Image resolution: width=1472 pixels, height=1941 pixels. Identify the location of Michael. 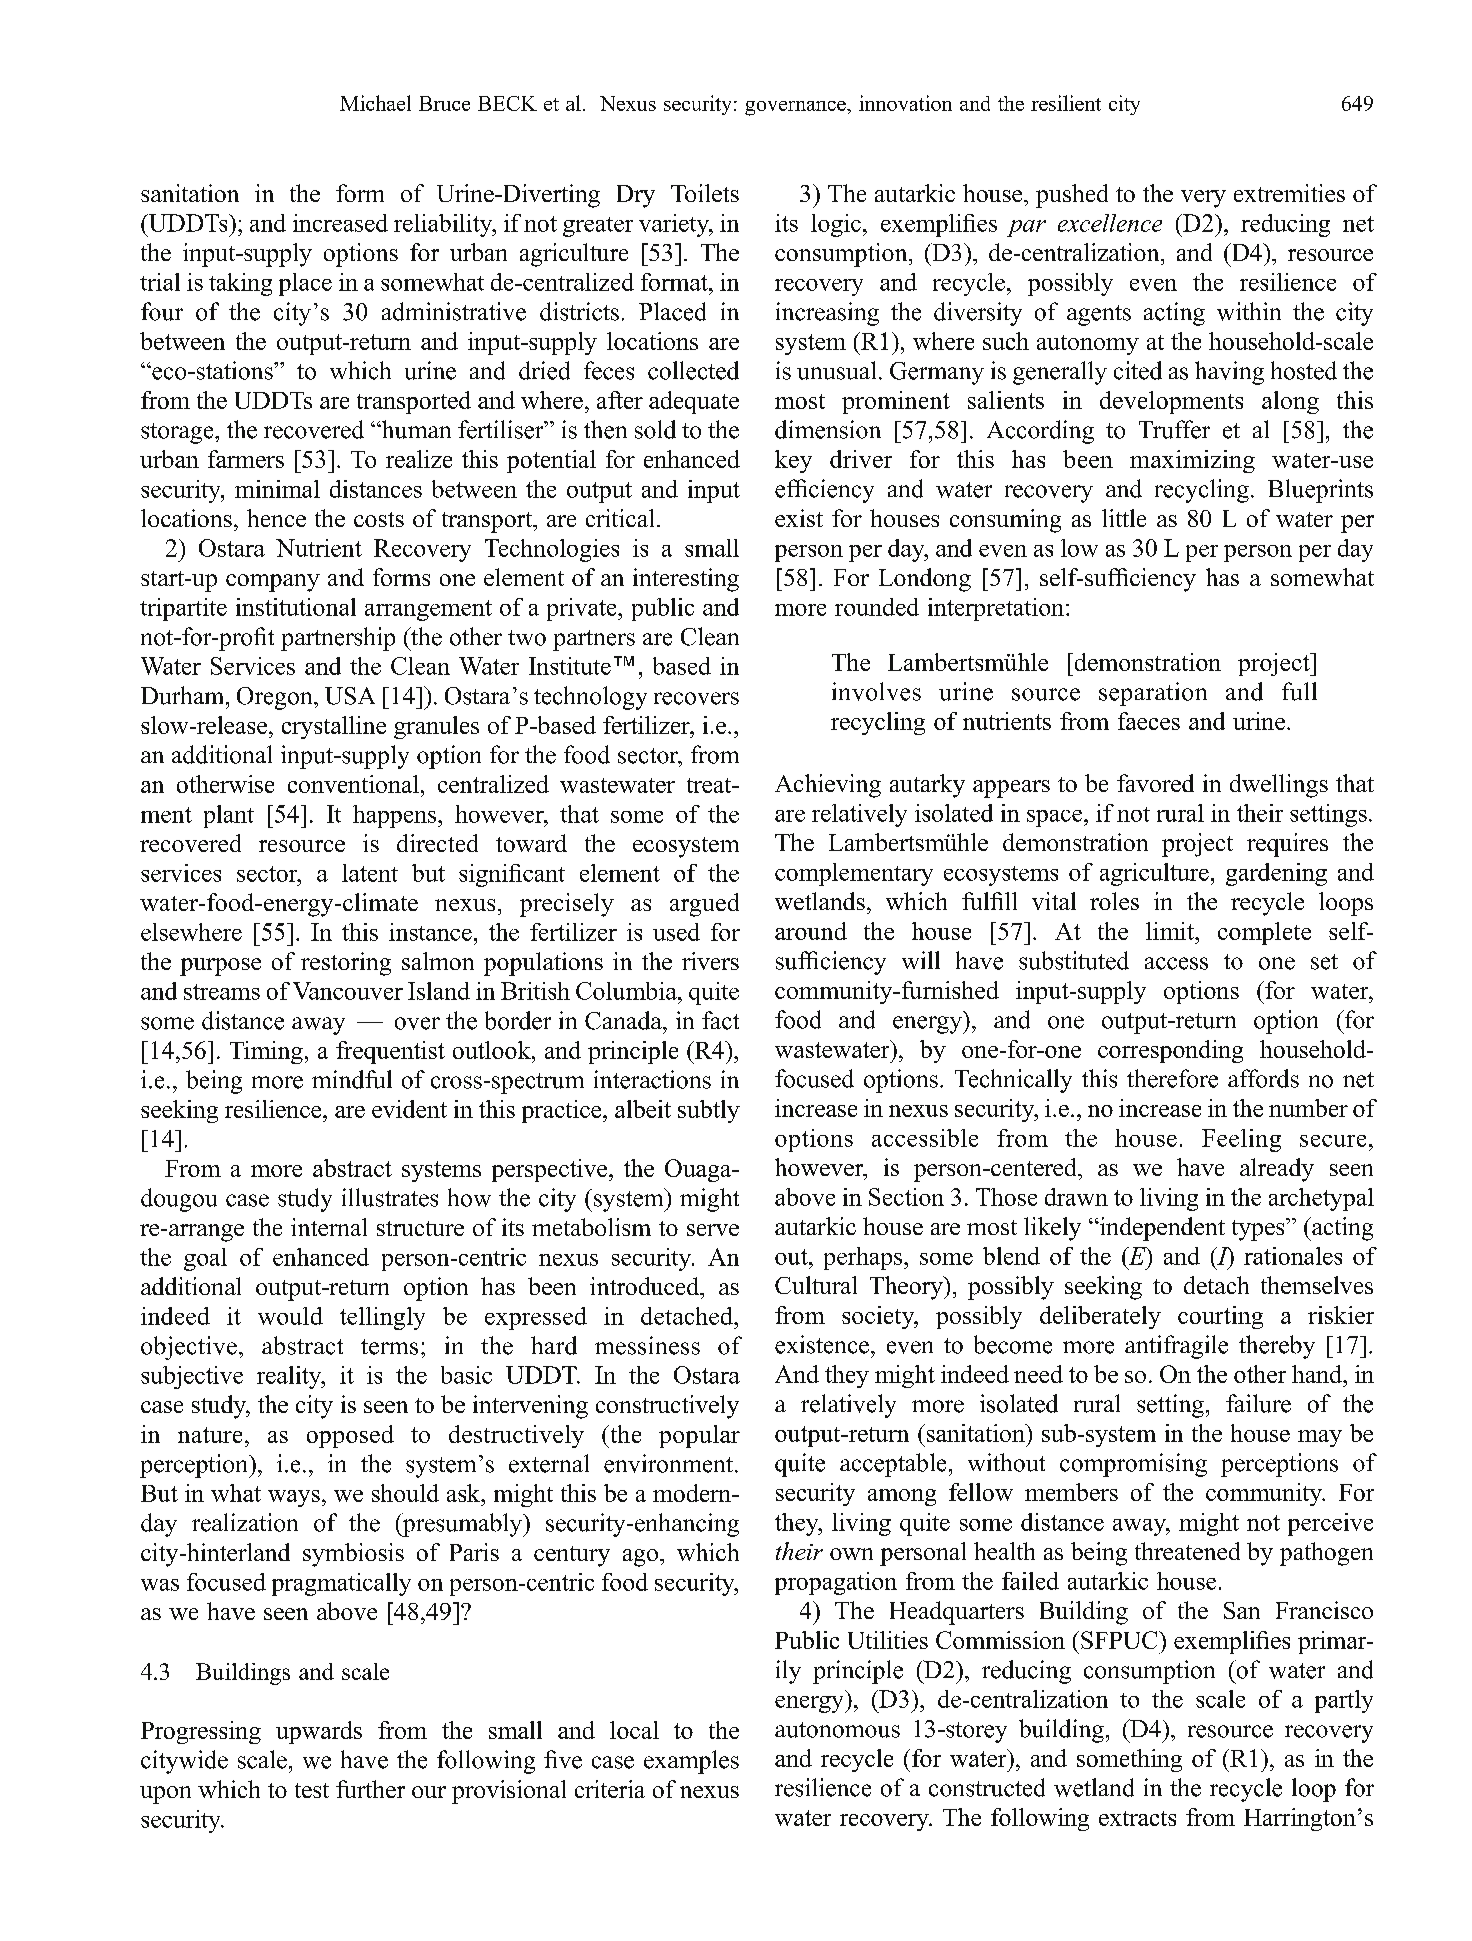
(375, 103).
